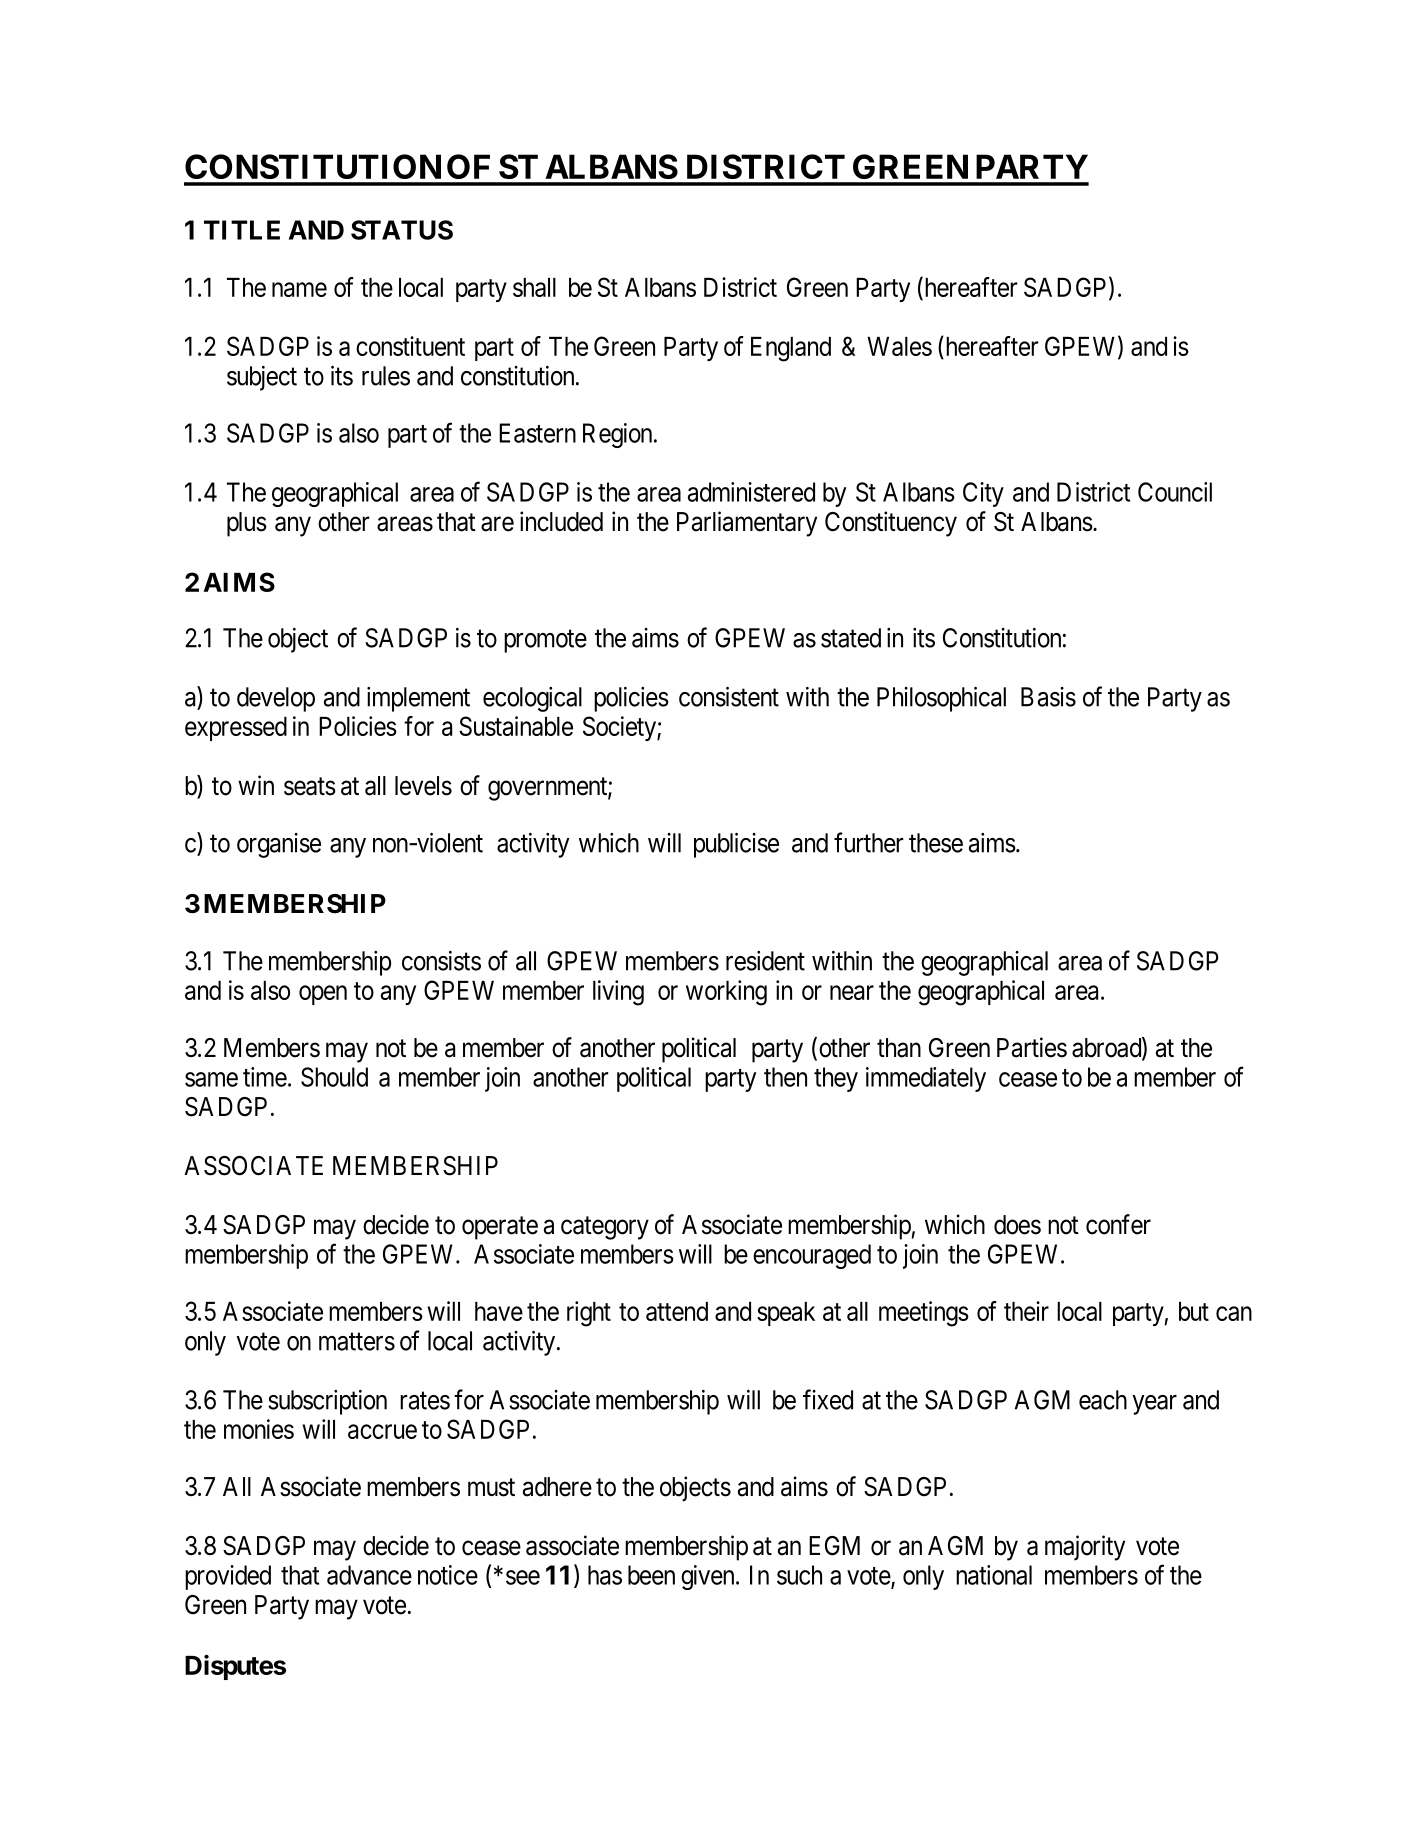 The width and height of the image is (1415, 1831). I want to click on name, so click(299, 289).
